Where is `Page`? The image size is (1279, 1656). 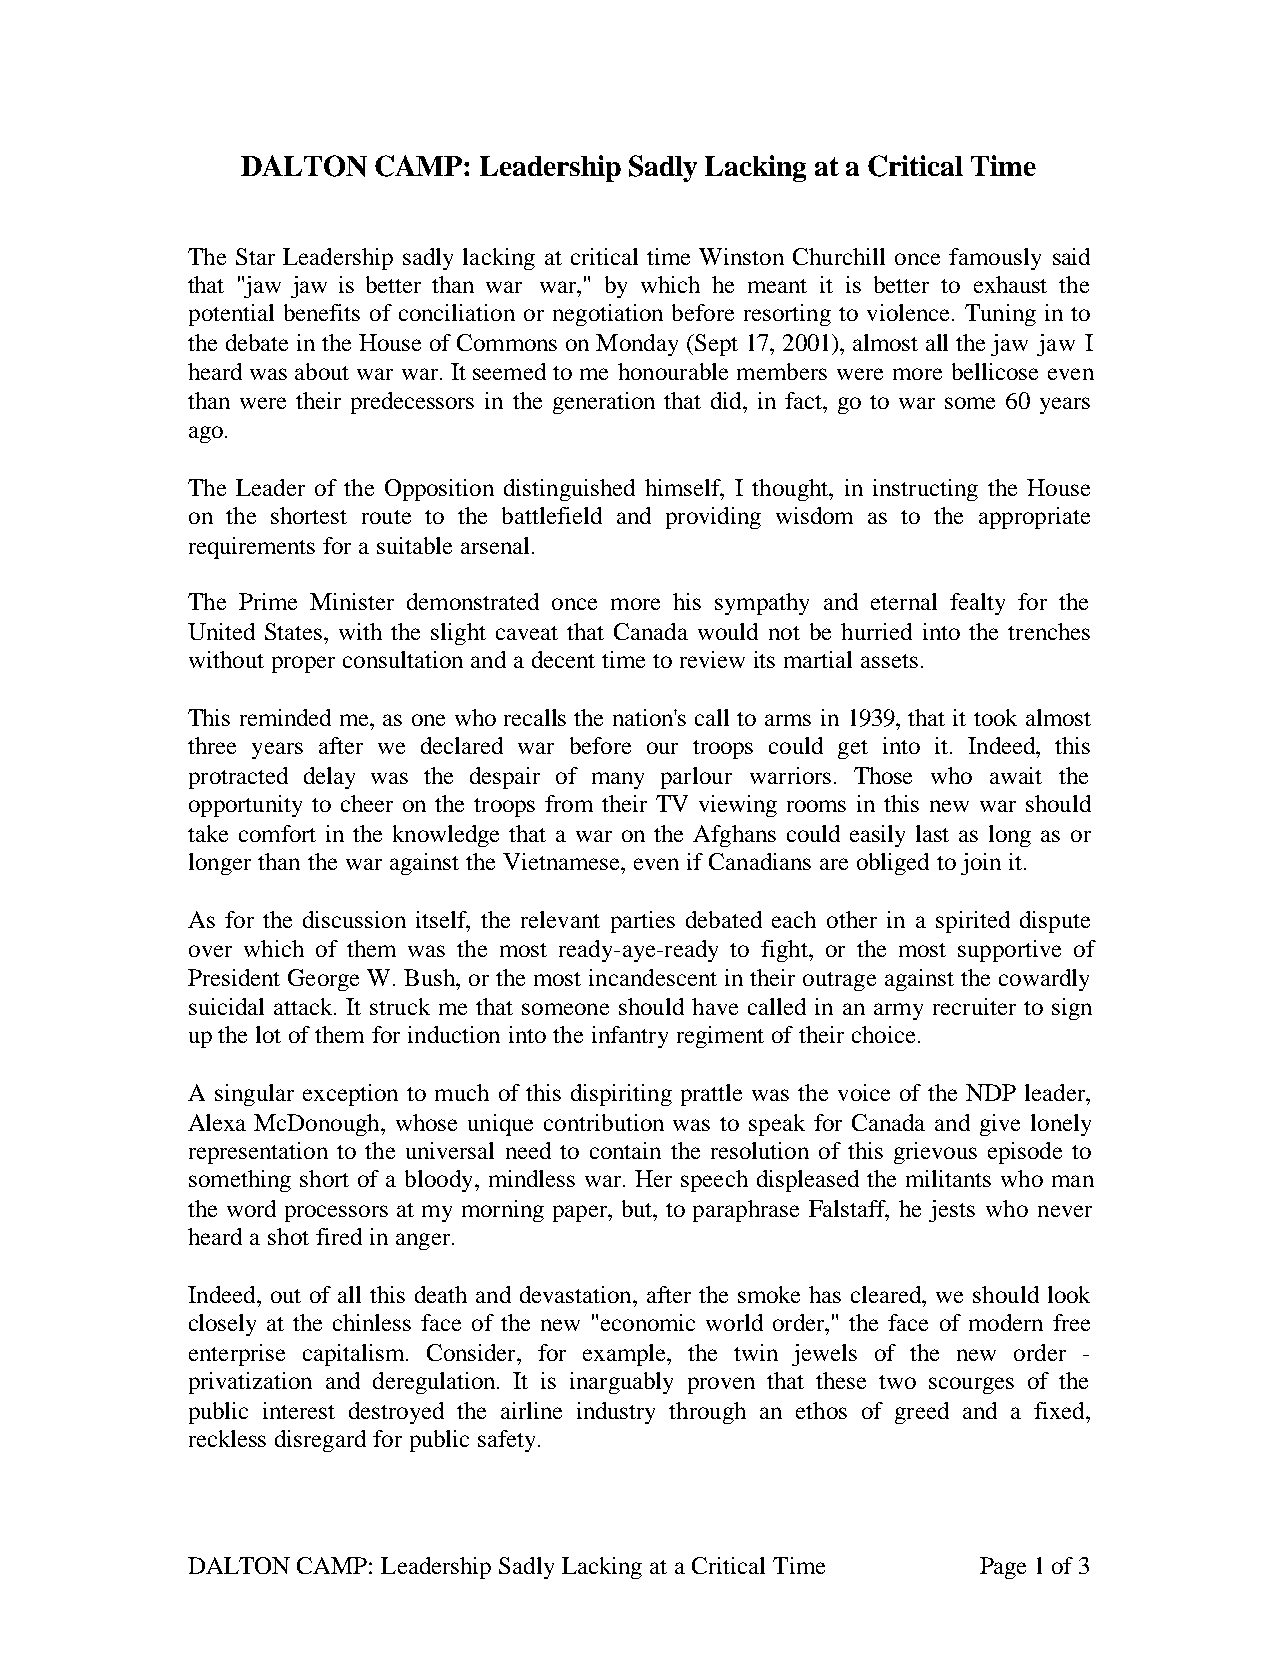
Page is located at coordinates (1003, 1568).
